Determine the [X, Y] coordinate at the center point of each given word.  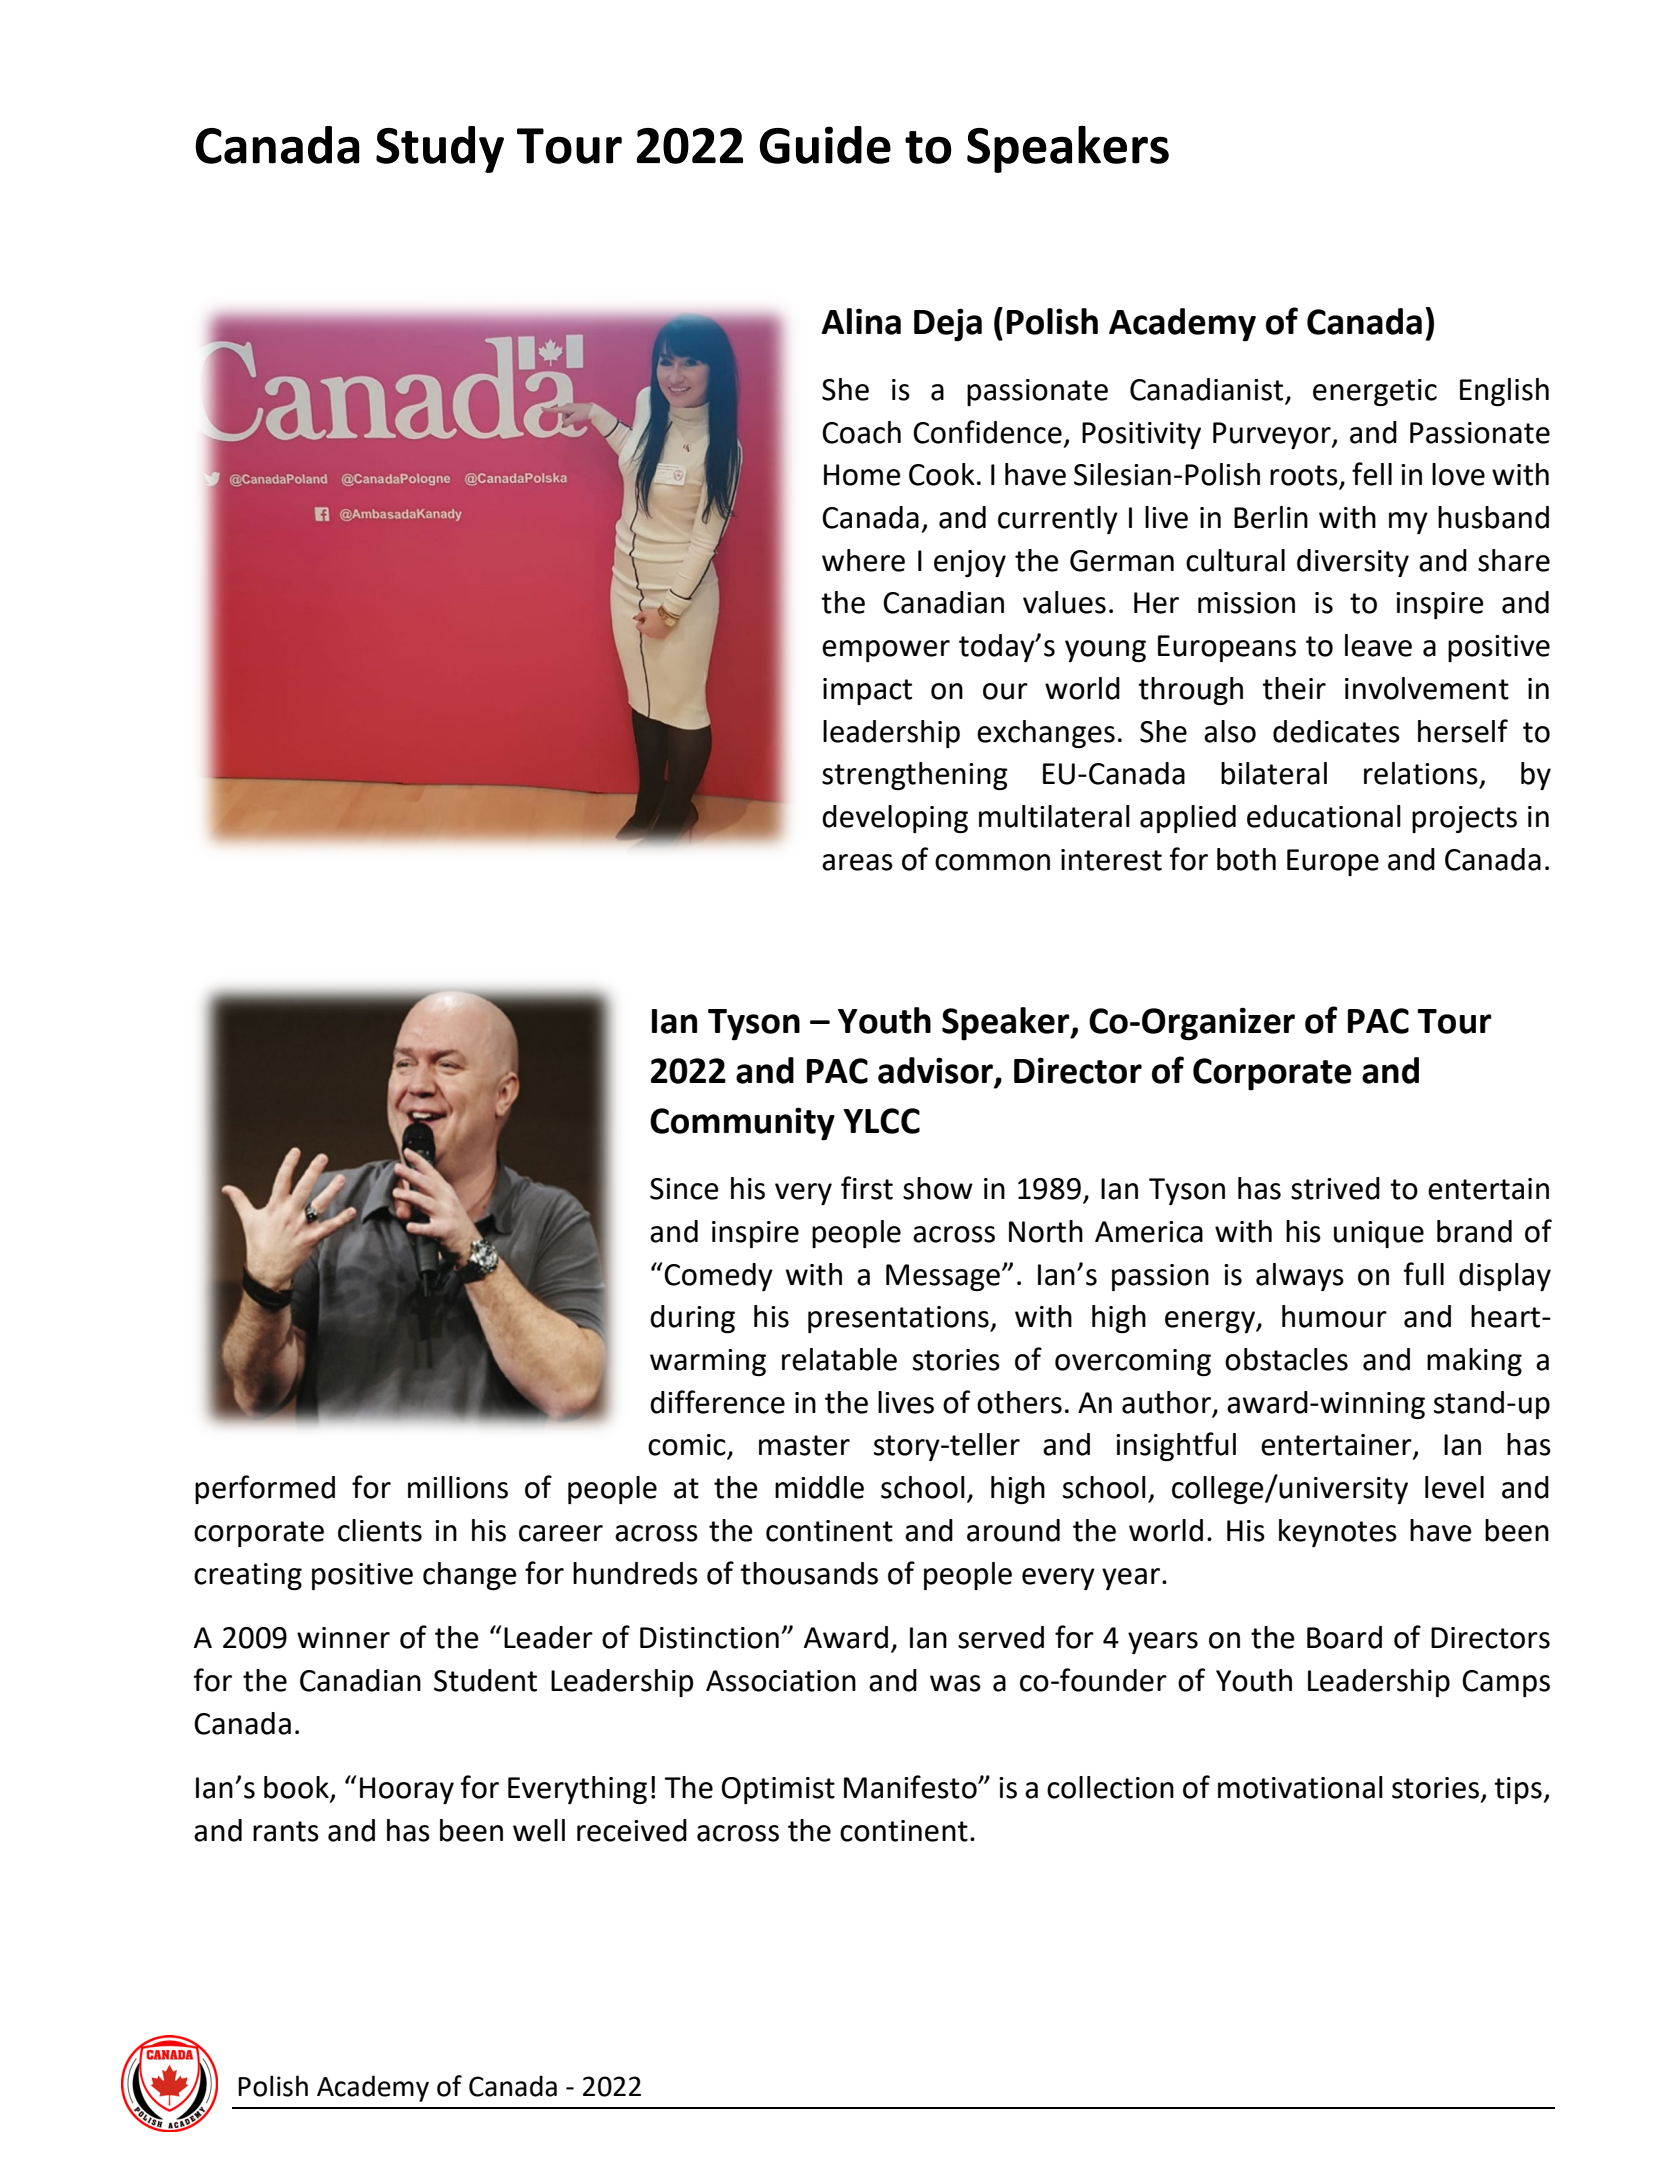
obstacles [1286, 1359]
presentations [899, 1319]
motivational [1300, 1787]
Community [742, 1124]
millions [458, 1487]
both [1246, 859]
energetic [1375, 392]
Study [440, 149]
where [863, 560]
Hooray [407, 1790]
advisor [936, 1071]
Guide [825, 145]
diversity [1353, 563]
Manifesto [911, 1787]
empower [886, 651]
